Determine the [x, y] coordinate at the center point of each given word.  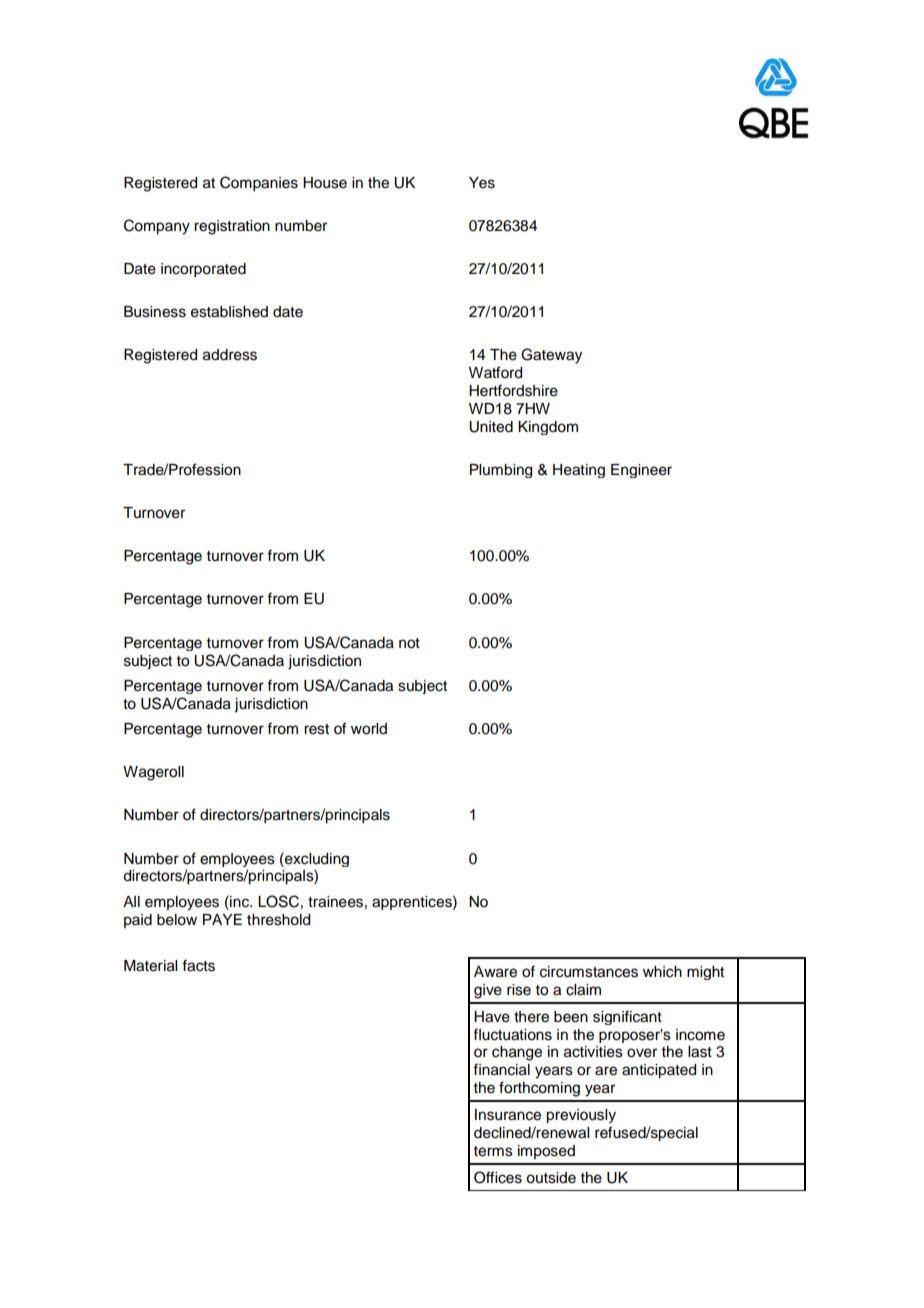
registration [232, 227]
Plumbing [501, 471]
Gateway [551, 356]
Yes [482, 183]
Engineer [641, 471]
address [230, 355]
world [369, 729]
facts [198, 965]
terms [493, 1151]
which [662, 972]
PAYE [222, 919]
